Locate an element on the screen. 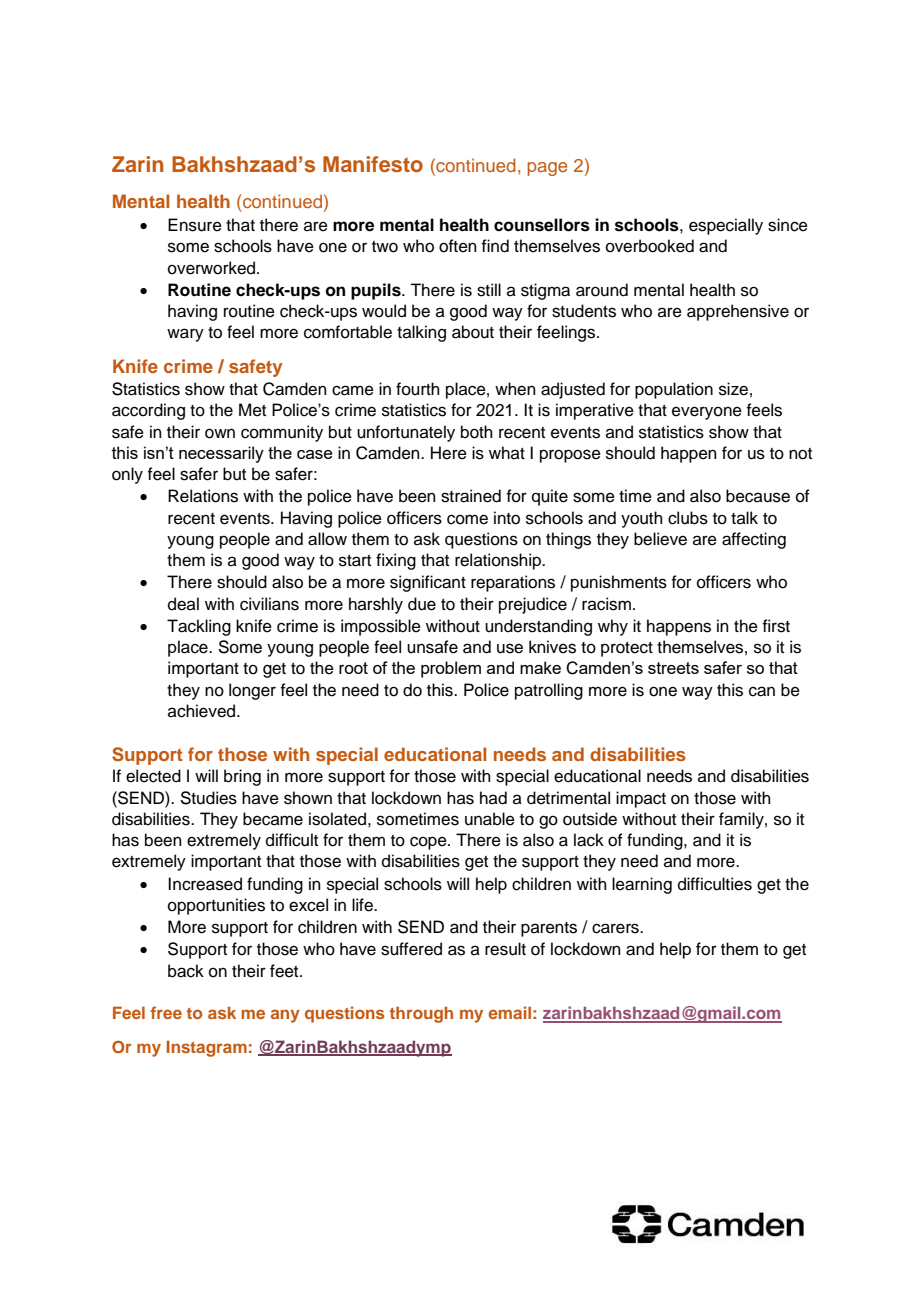 The height and width of the screenshot is (1308, 924). everyone is located at coordinates (707, 413).
